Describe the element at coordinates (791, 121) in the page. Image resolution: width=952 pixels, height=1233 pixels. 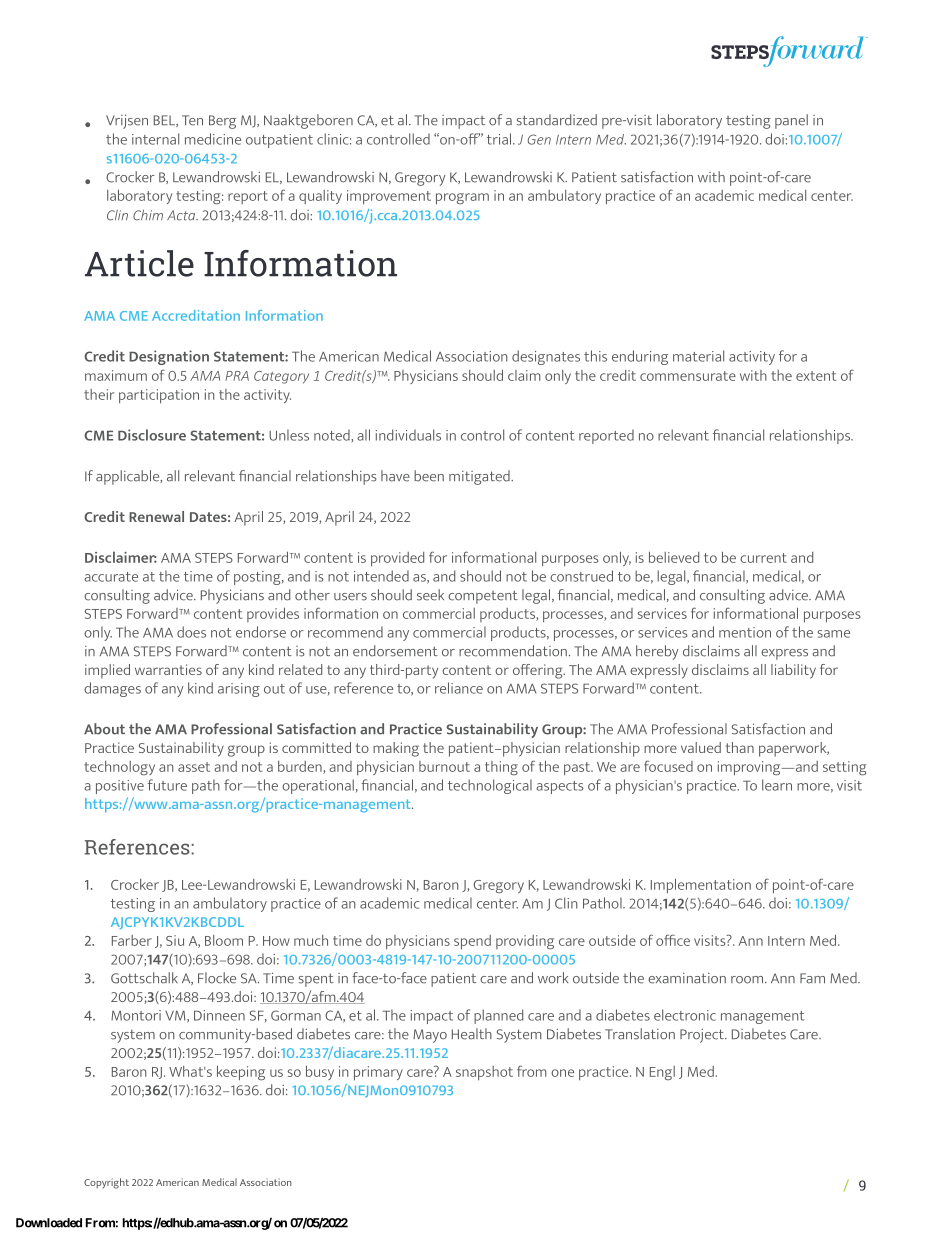
I see `panel` at that location.
